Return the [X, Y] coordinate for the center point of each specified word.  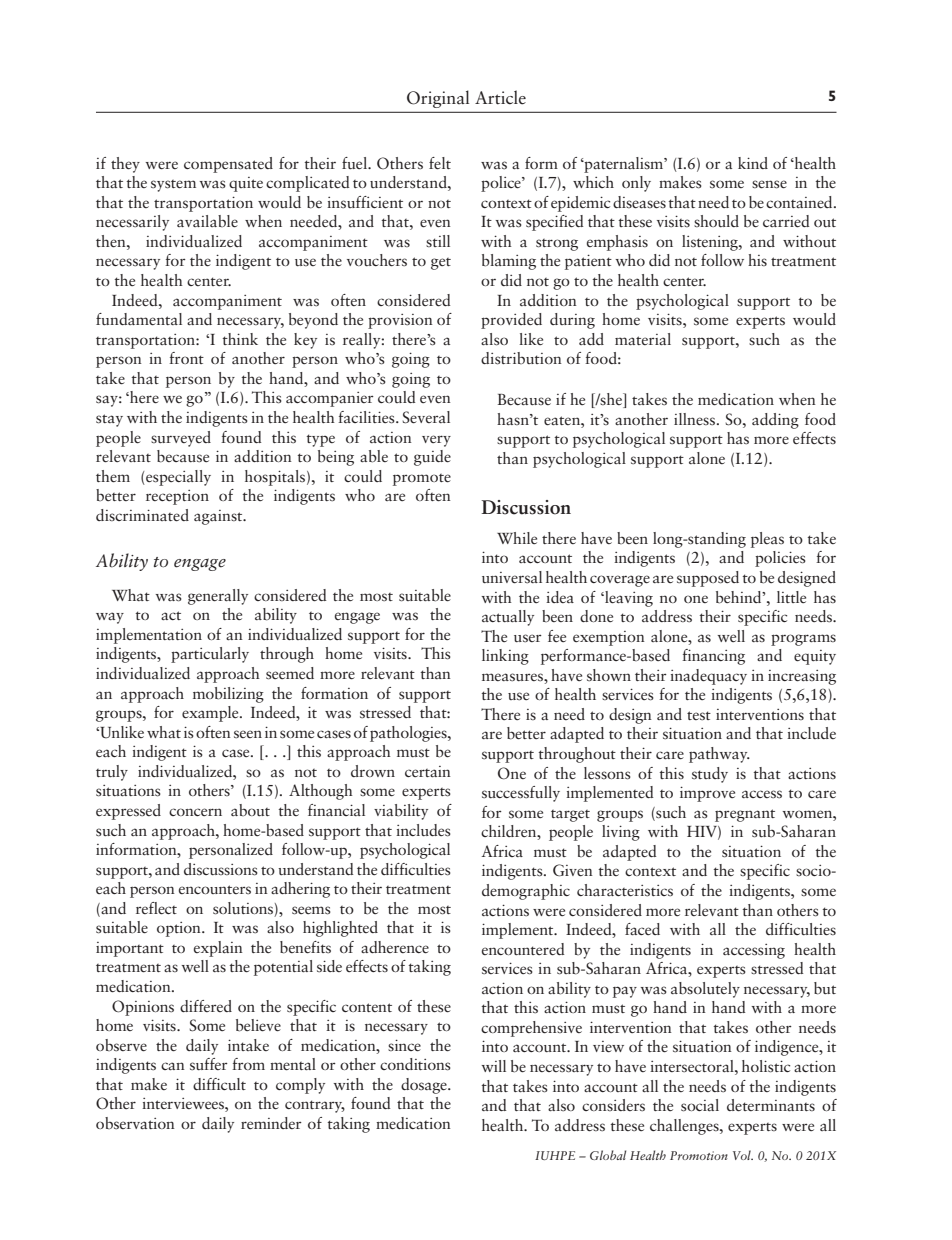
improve [707, 794]
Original [438, 99]
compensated [228, 165]
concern [195, 812]
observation [135, 1123]
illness [696, 419]
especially [177, 478]
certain [428, 771]
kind [753, 163]
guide [432, 458]
